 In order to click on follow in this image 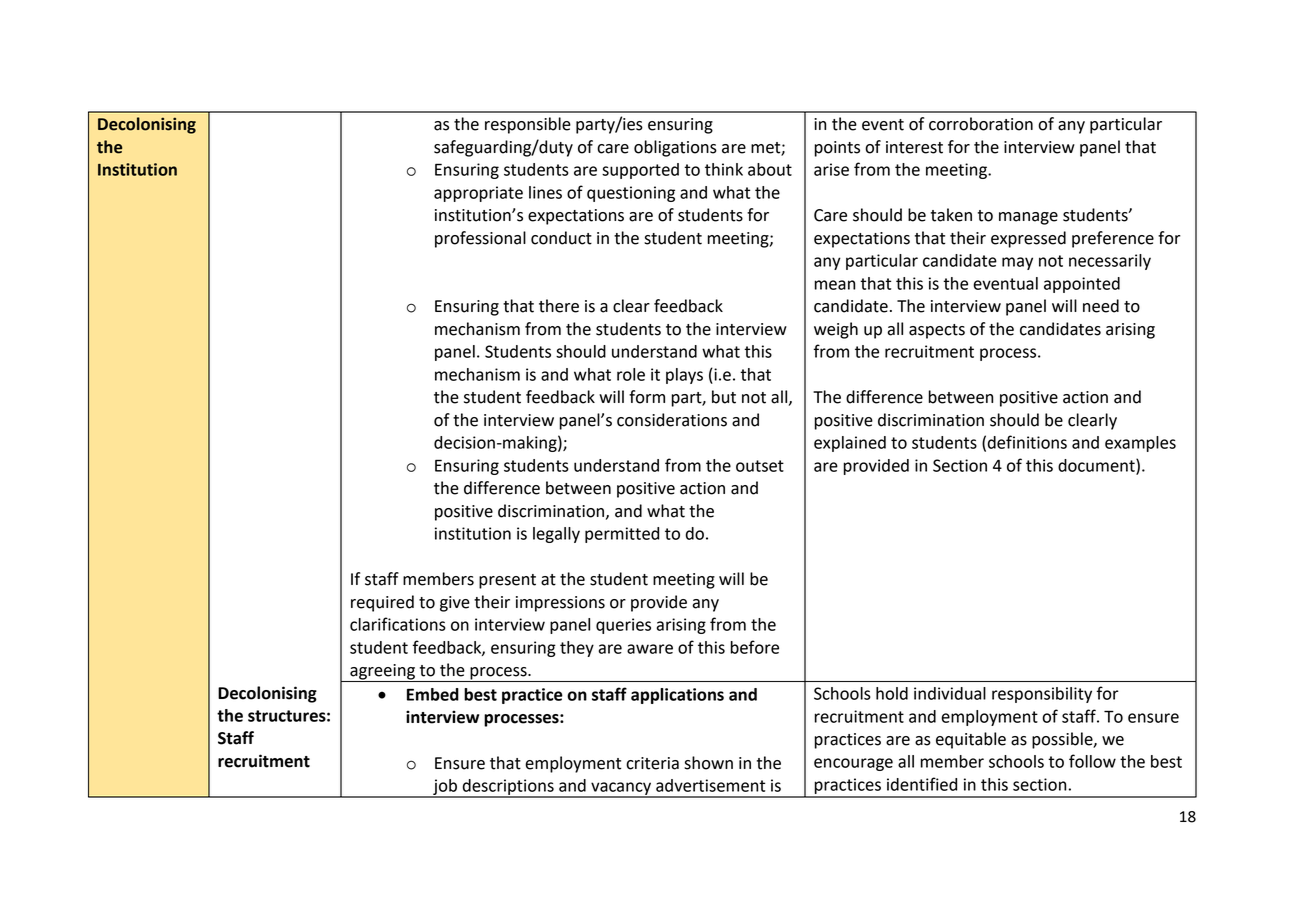, I will do `click(1092, 761)`.
